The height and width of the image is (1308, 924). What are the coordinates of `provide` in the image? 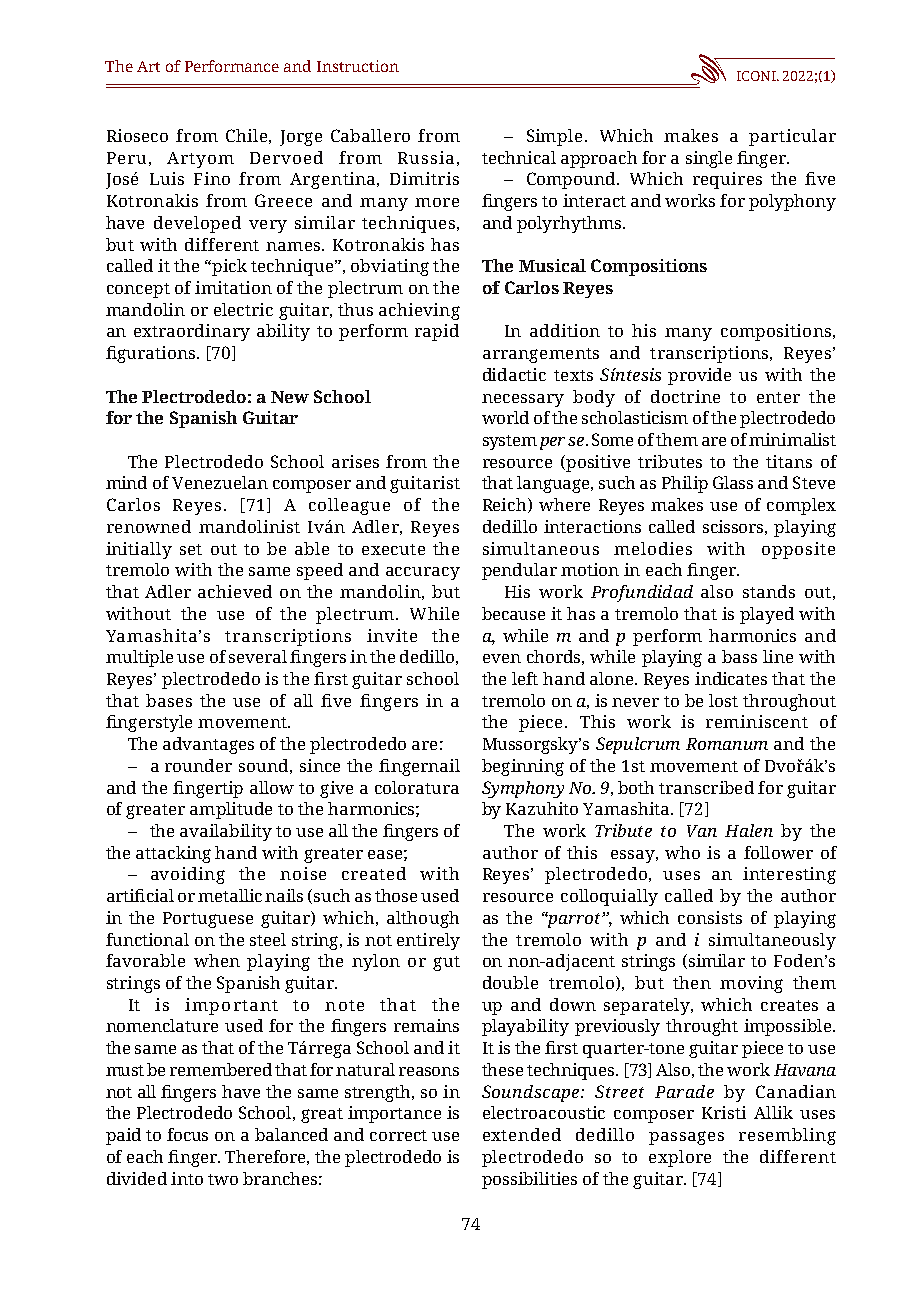 It's located at (699, 376).
